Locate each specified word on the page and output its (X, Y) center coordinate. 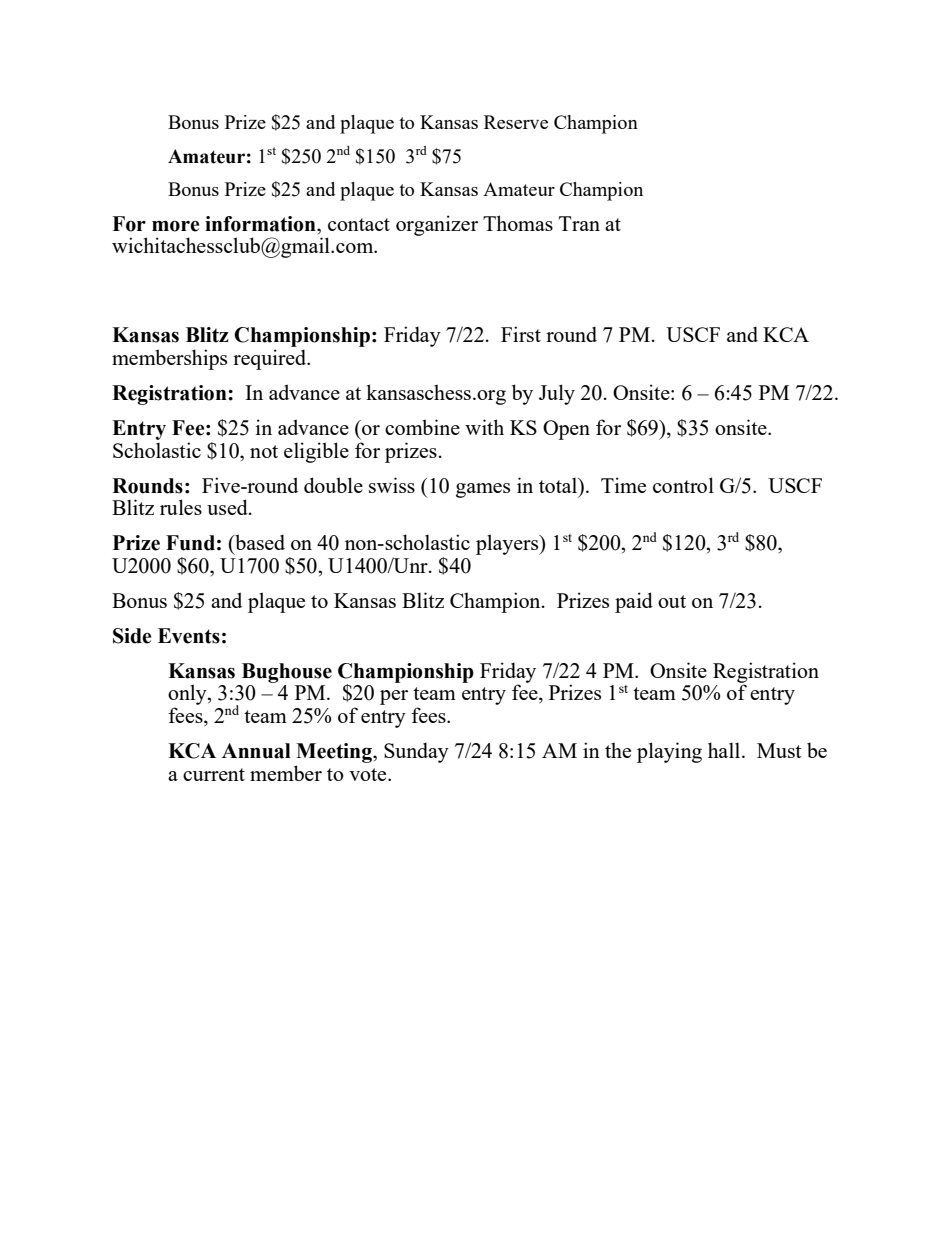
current (214, 774)
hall (725, 750)
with (484, 427)
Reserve (516, 122)
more (175, 226)
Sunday (416, 752)
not (264, 451)
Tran (579, 223)
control (683, 485)
